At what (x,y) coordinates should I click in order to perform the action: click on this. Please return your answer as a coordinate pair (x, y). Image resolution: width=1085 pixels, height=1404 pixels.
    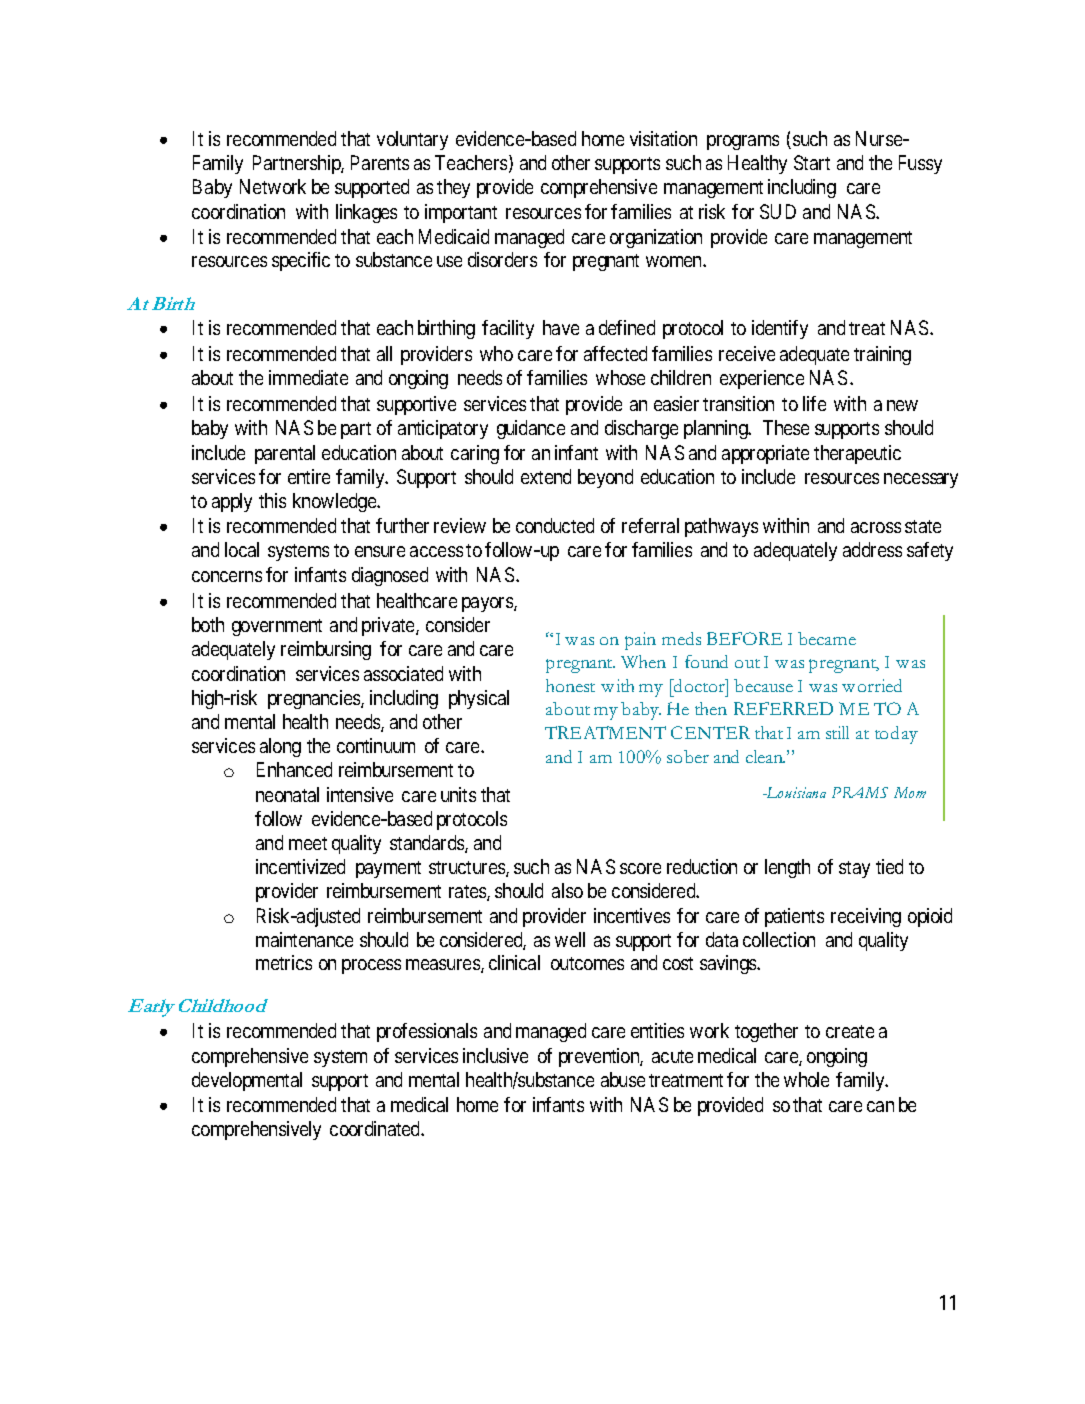
    Looking at the image, I should click on (272, 500).
